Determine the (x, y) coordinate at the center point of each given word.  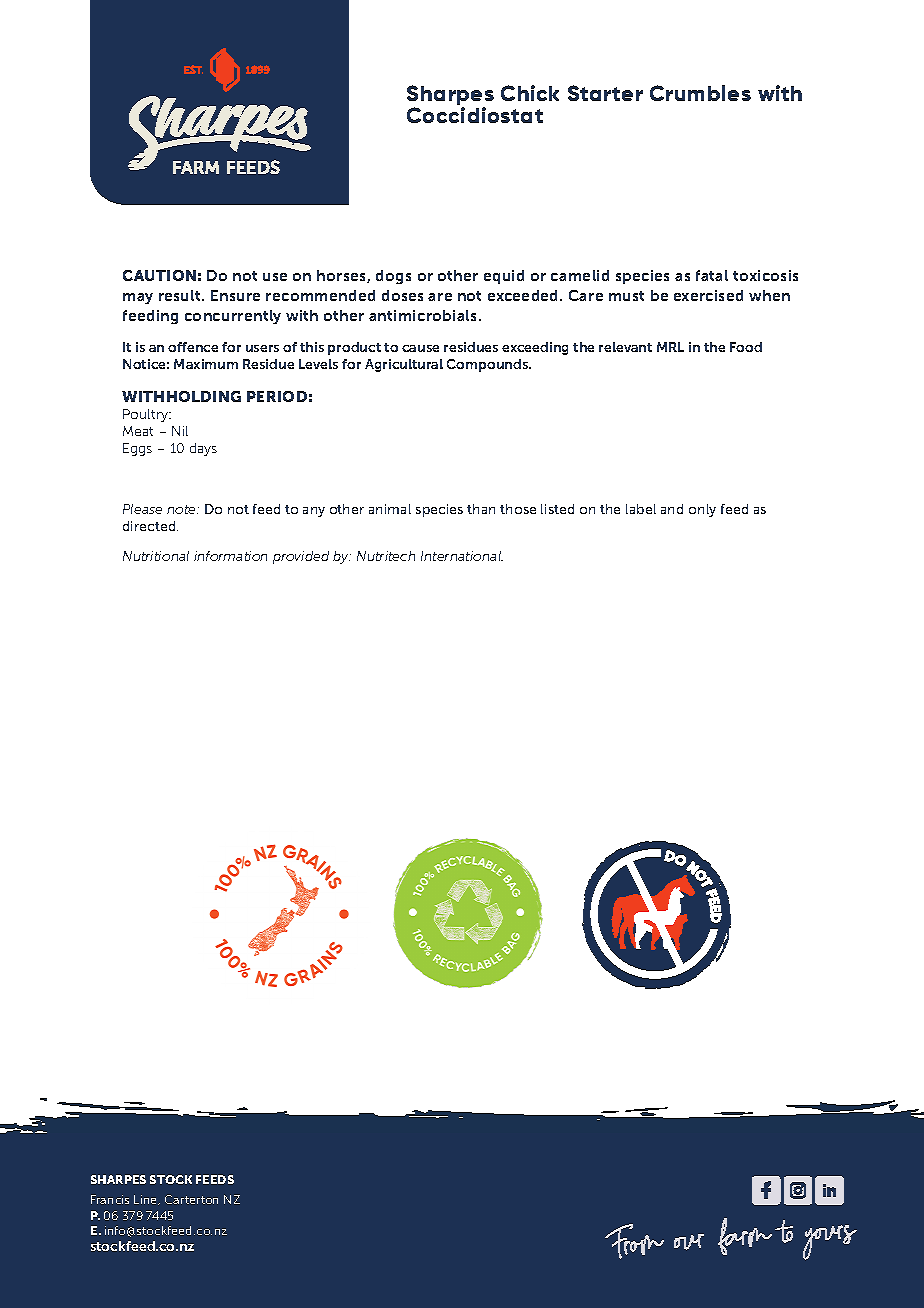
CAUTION (159, 275)
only (702, 510)
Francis (110, 1199)
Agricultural (404, 365)
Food (746, 347)
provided (301, 557)
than (481, 509)
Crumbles (700, 93)
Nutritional (156, 556)
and (672, 509)
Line (147, 1200)
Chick (530, 93)
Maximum (206, 364)
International (462, 556)
